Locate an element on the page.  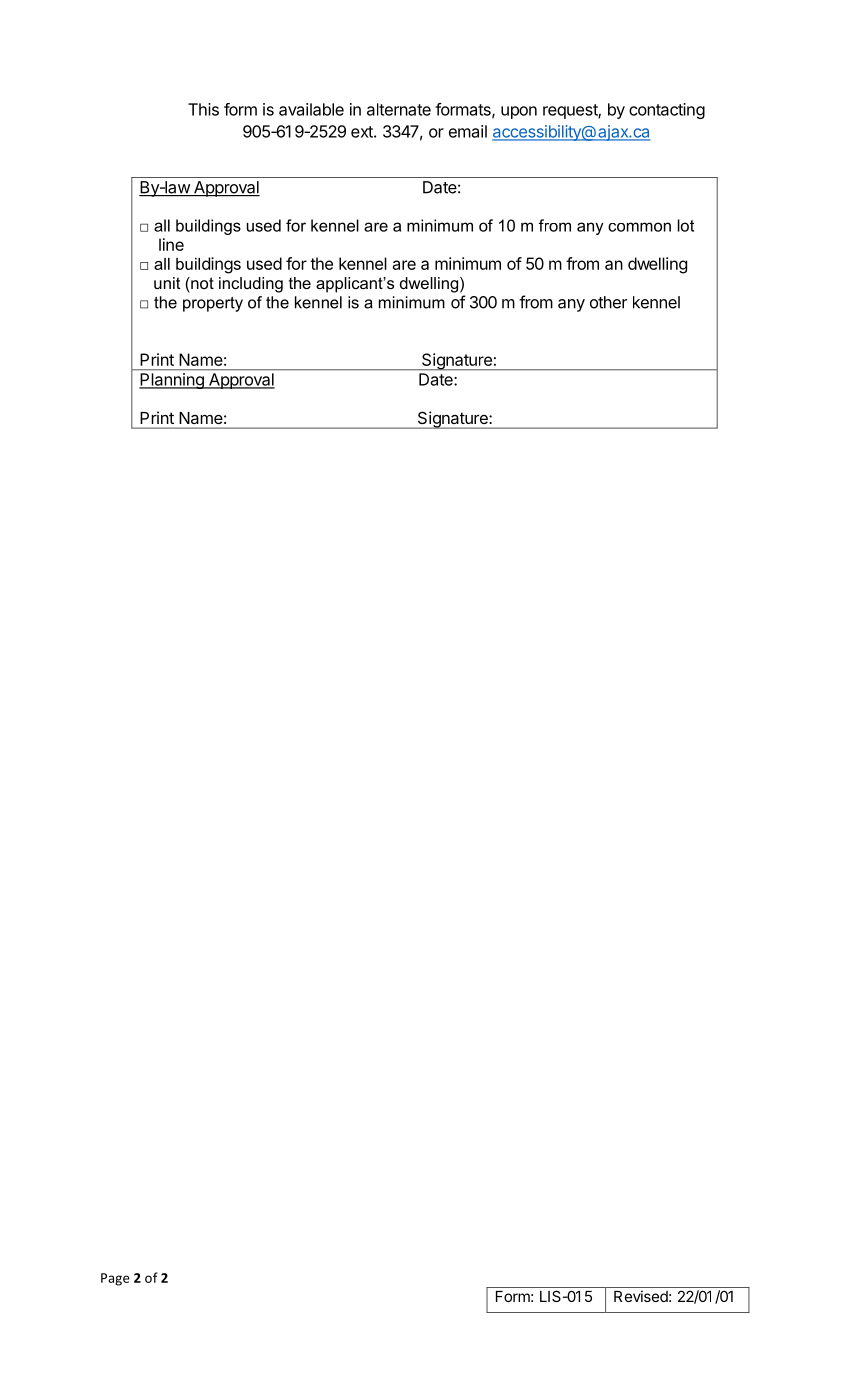
other is located at coordinates (608, 302).
